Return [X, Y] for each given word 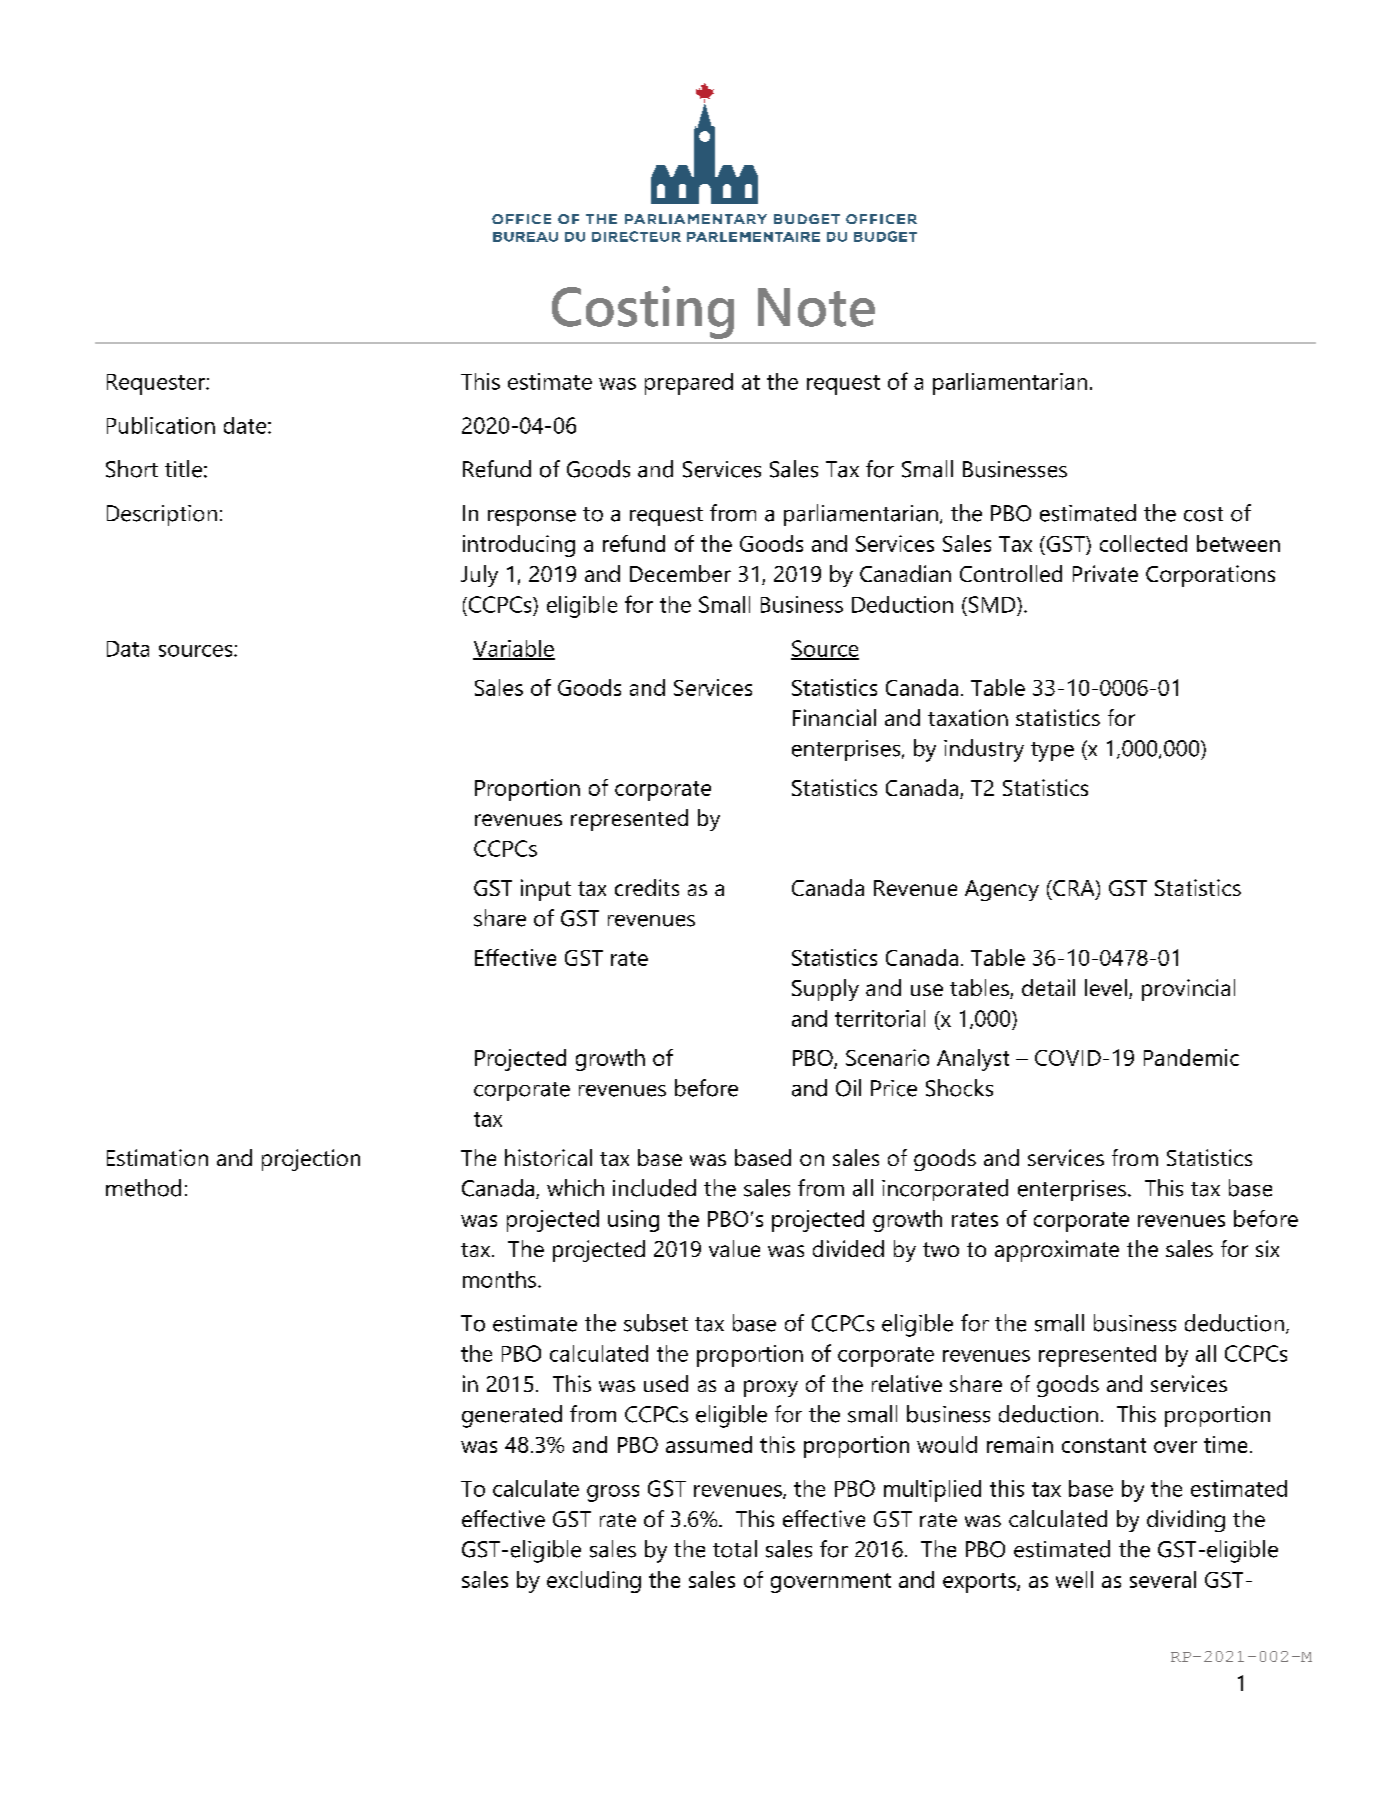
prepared [689, 384]
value [734, 1248]
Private [1105, 573]
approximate [1057, 1251]
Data [128, 649]
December [680, 573]
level [1106, 987]
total [735, 1549]
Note [816, 307]
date [246, 425]
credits [647, 887]
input [546, 890]
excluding [594, 1582]
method [143, 1188]
